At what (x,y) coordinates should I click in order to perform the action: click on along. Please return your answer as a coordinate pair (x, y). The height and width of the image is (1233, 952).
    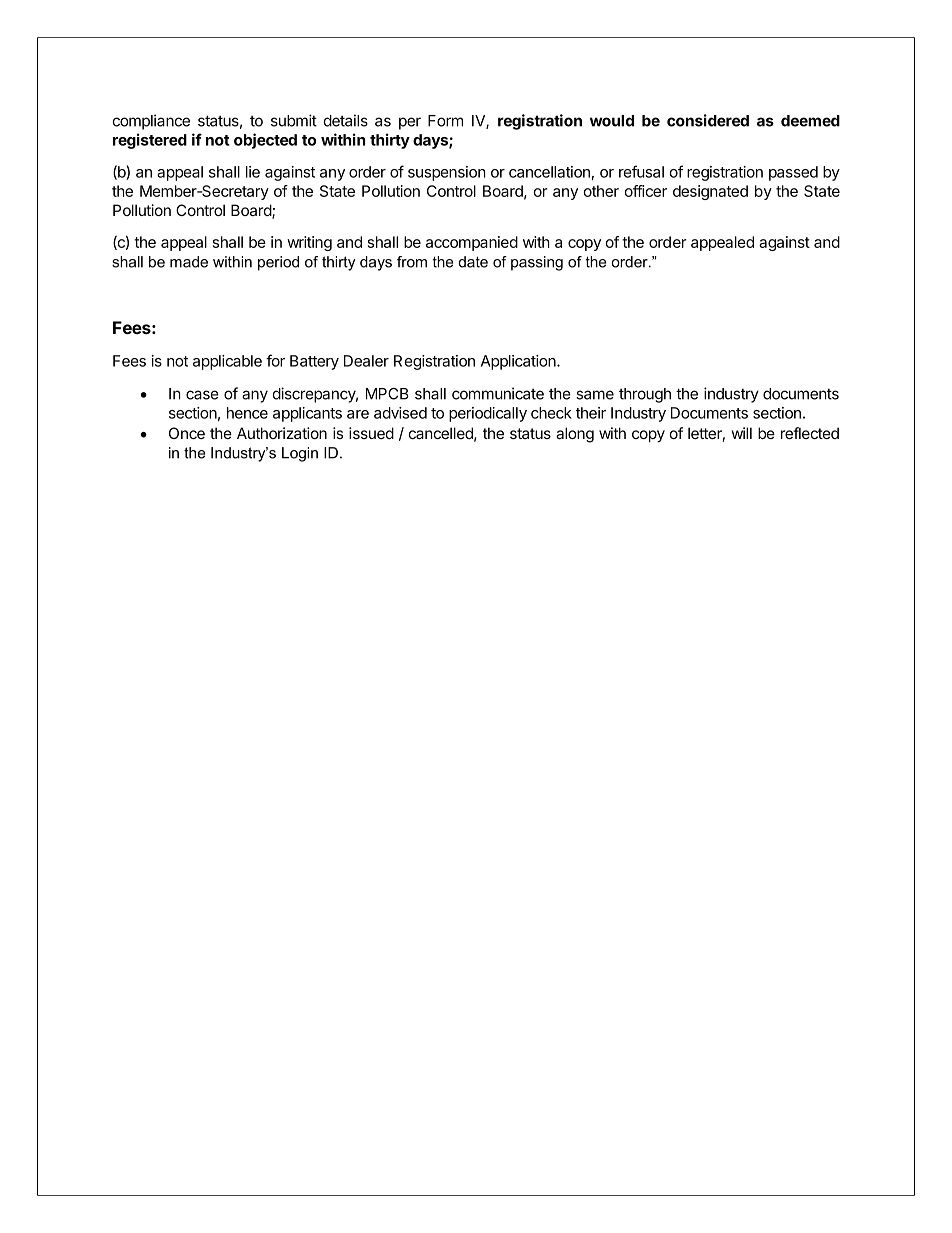
    Looking at the image, I should click on (575, 435).
